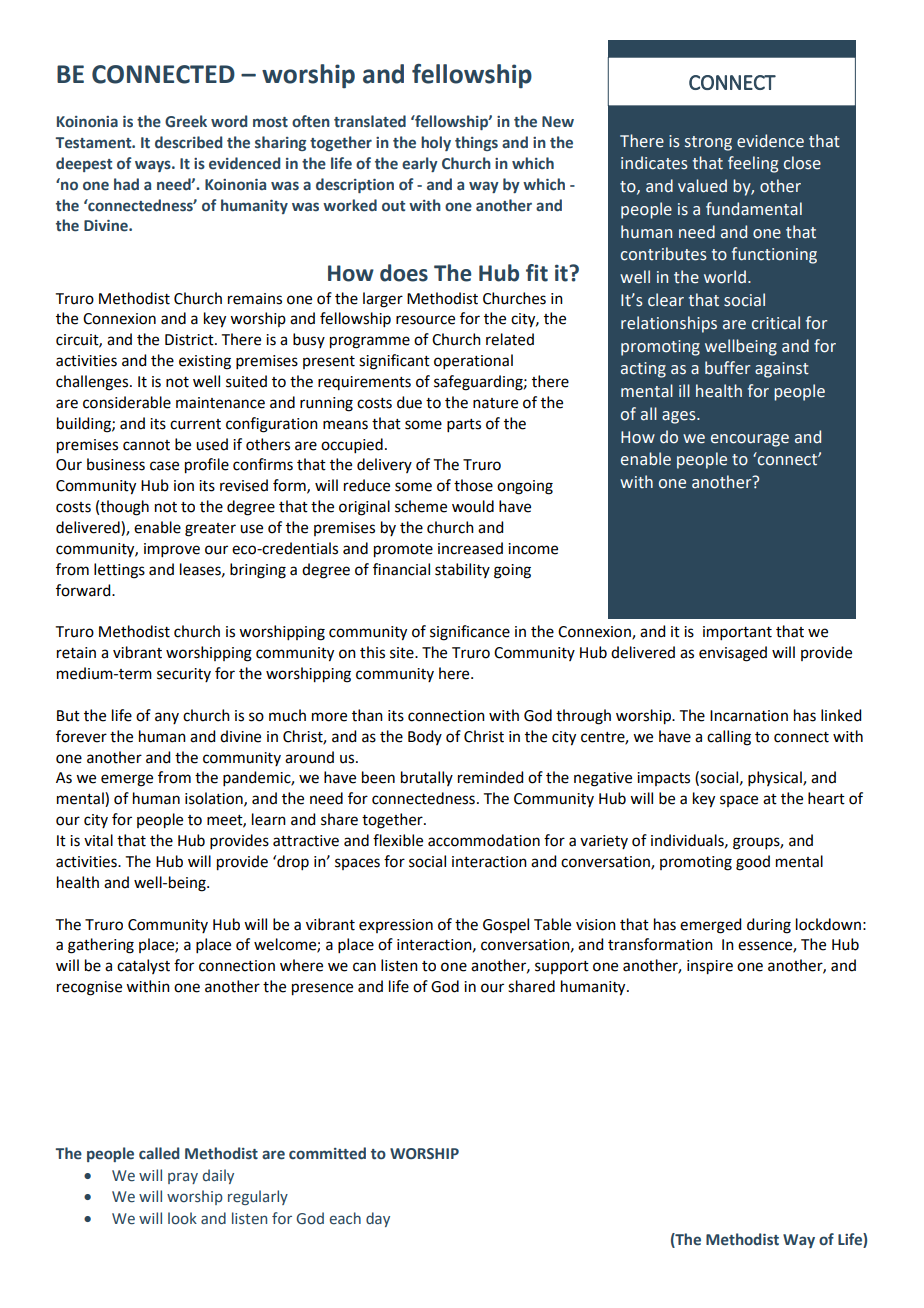 The width and height of the page is (924, 1308). Describe the element at coordinates (733, 654) in the page. I see `envisaged` at that location.
